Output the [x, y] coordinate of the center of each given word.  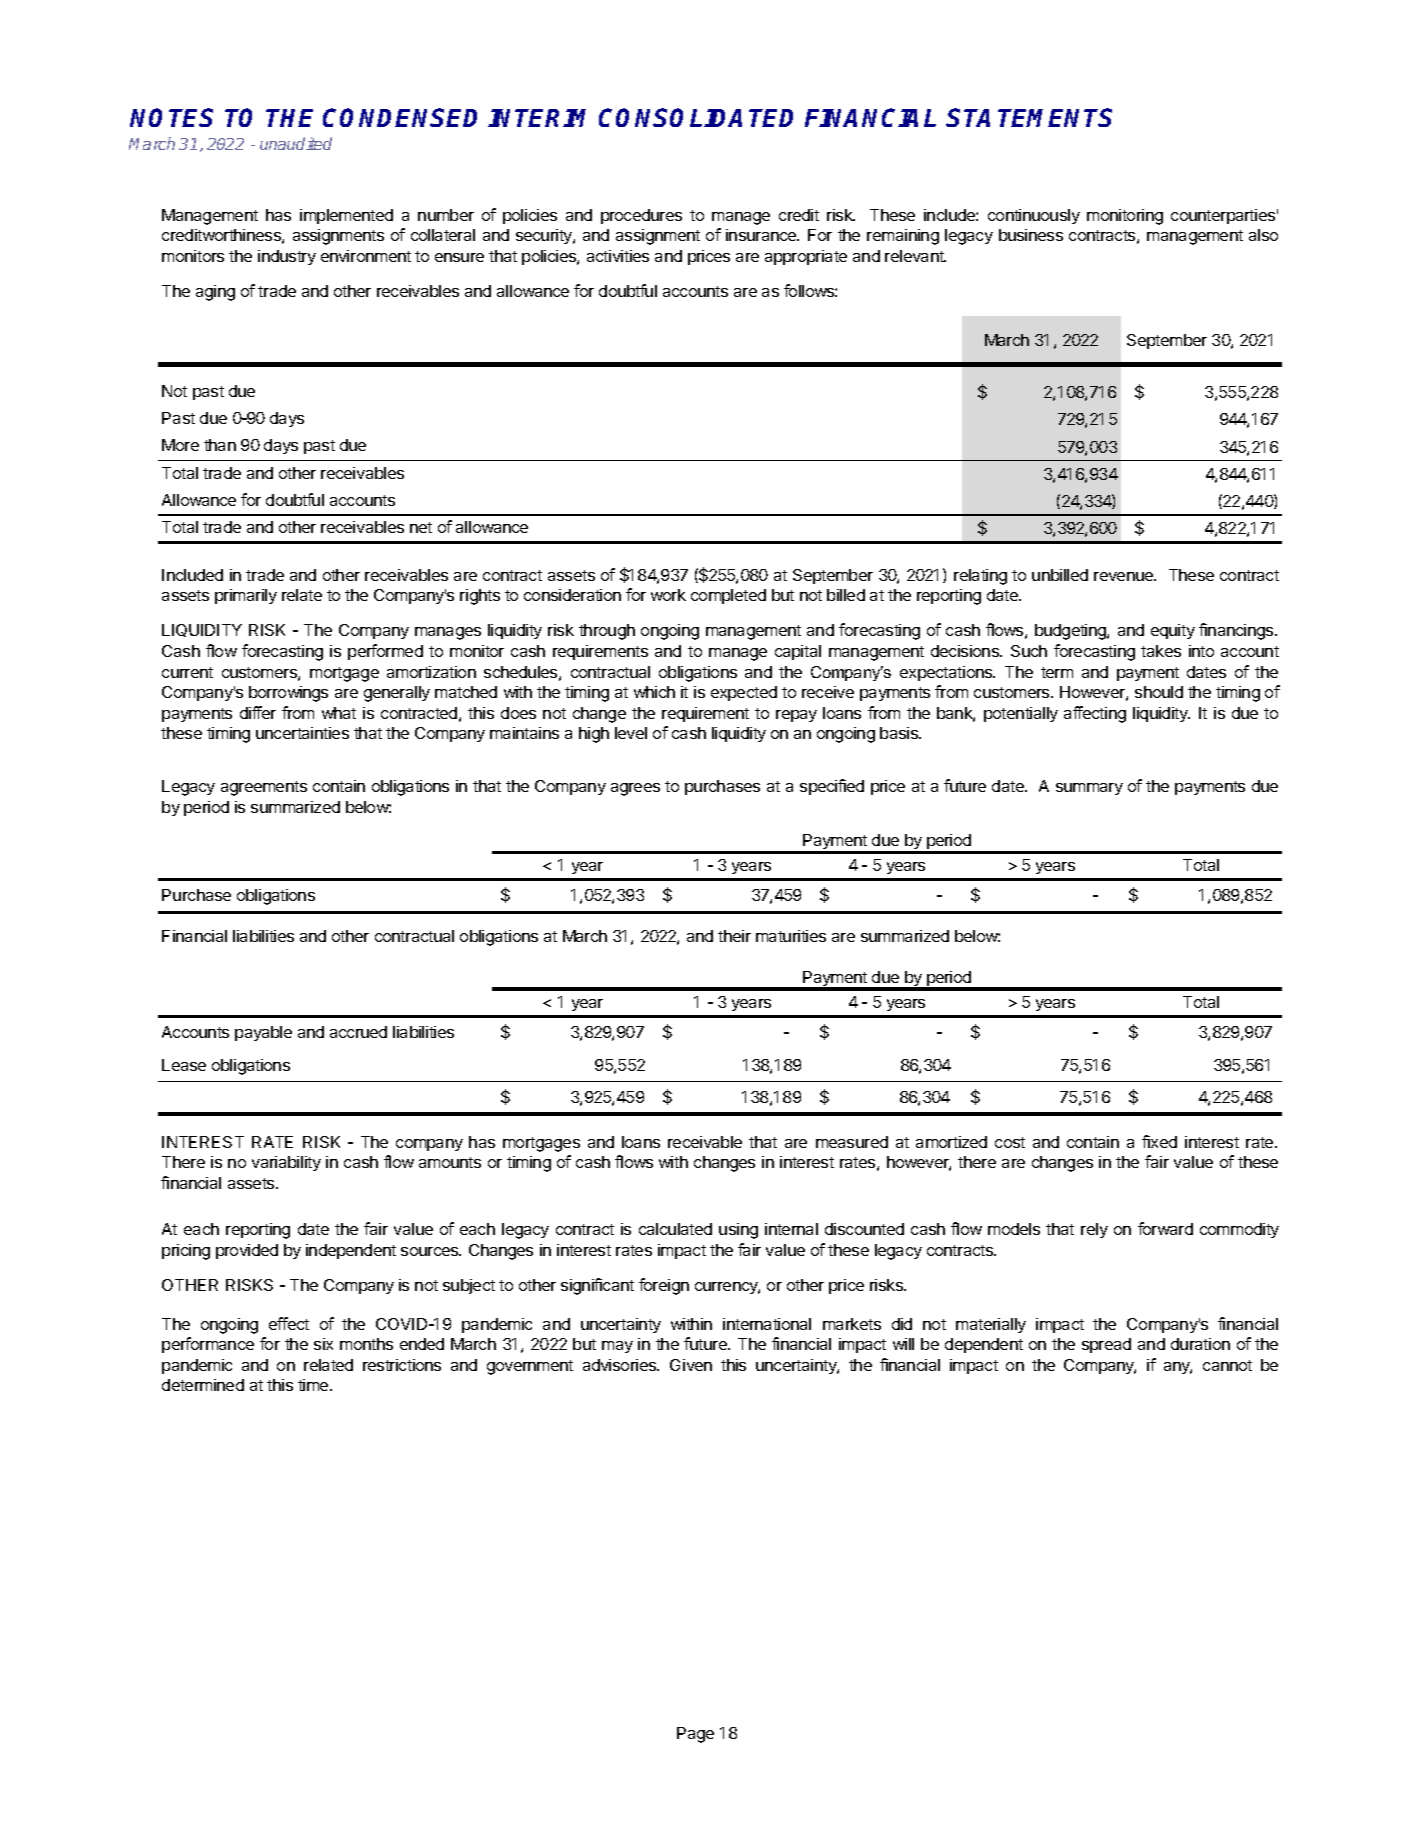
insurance [762, 235]
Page [695, 1735]
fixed [1159, 1141]
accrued [358, 1032]
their [734, 936]
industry [287, 257]
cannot [1227, 1365]
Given [691, 1365]
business [1031, 235]
